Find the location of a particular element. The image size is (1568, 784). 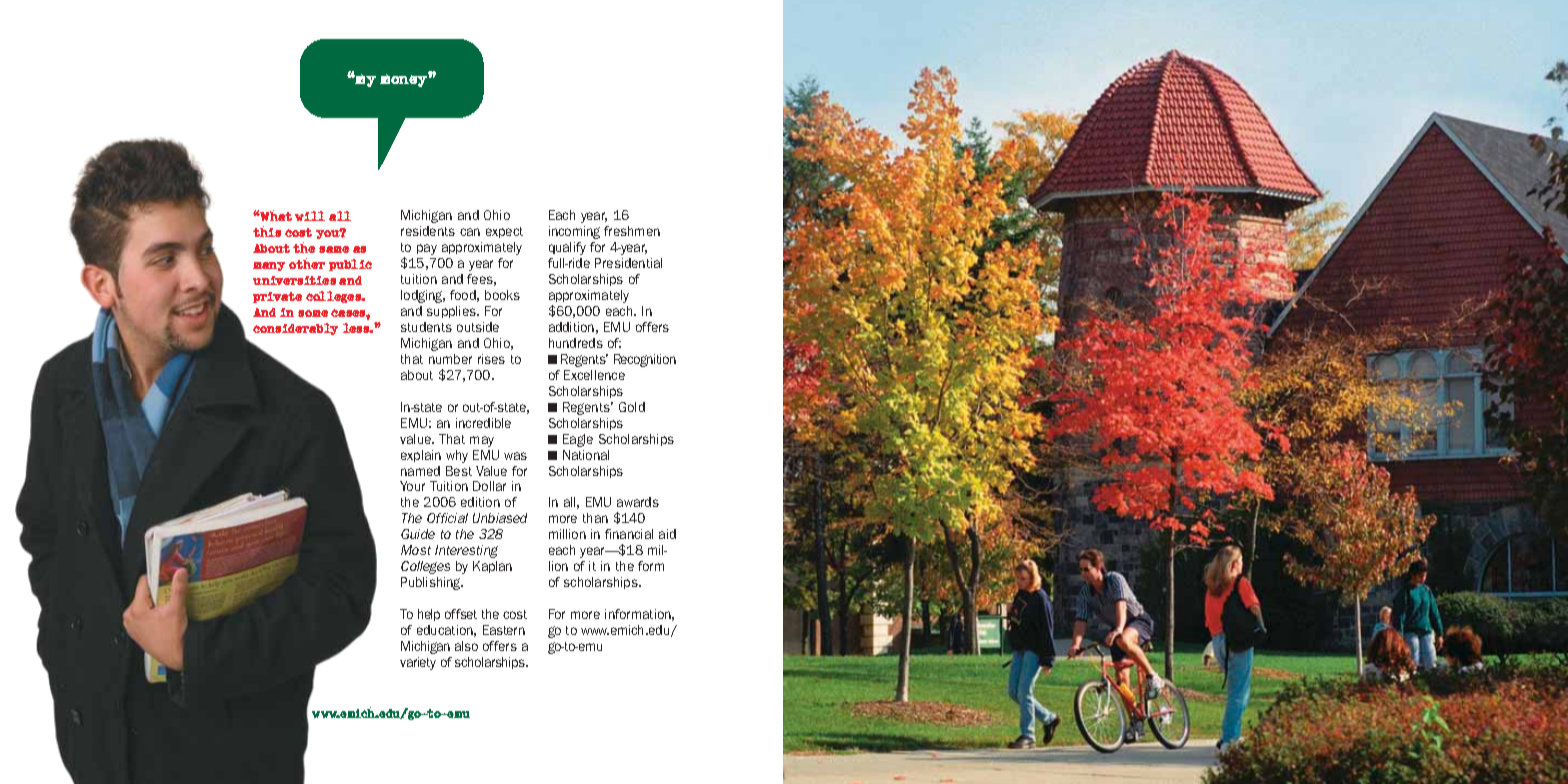

can is located at coordinates (470, 232).
